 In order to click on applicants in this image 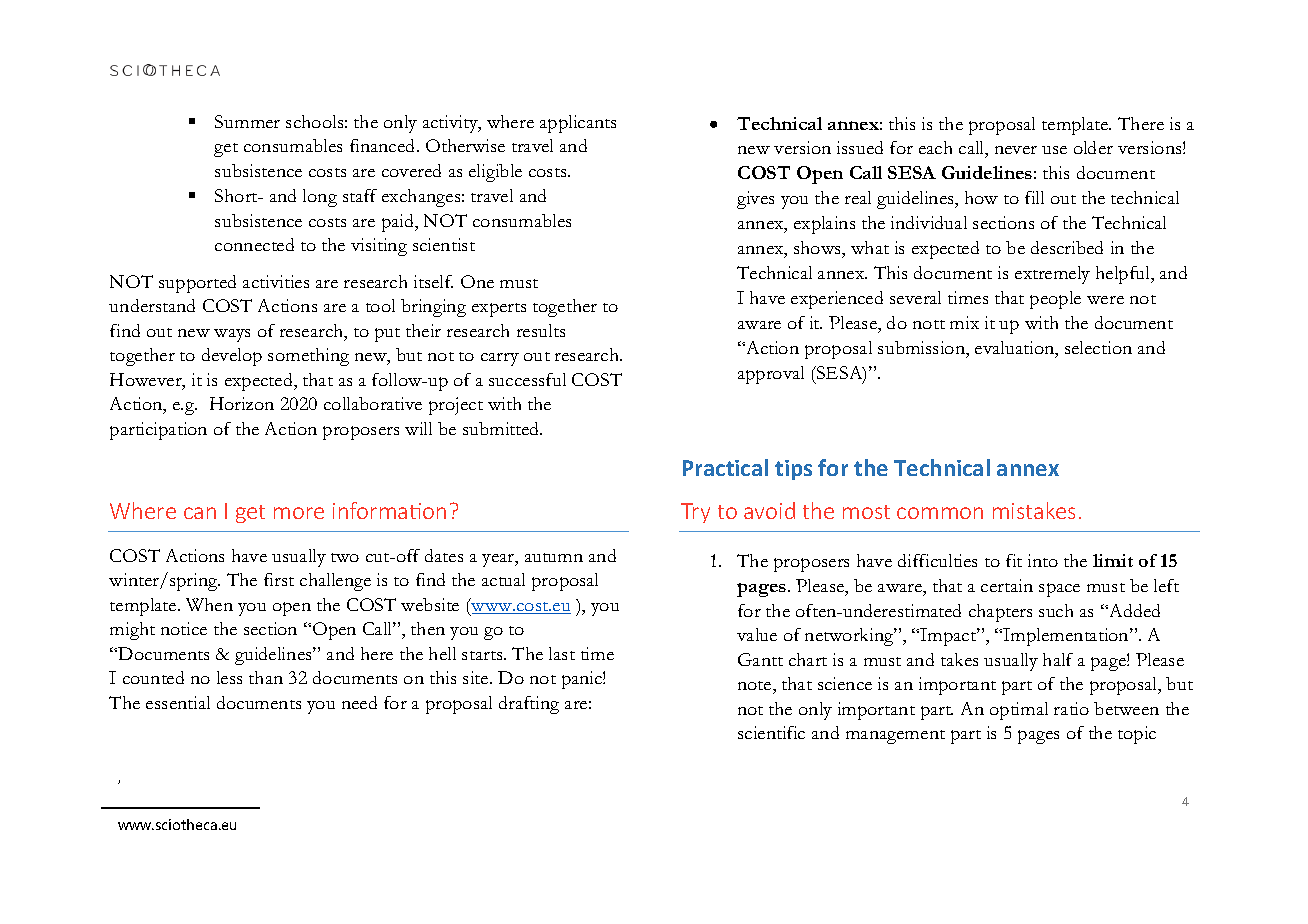, I will do `click(578, 124)`.
